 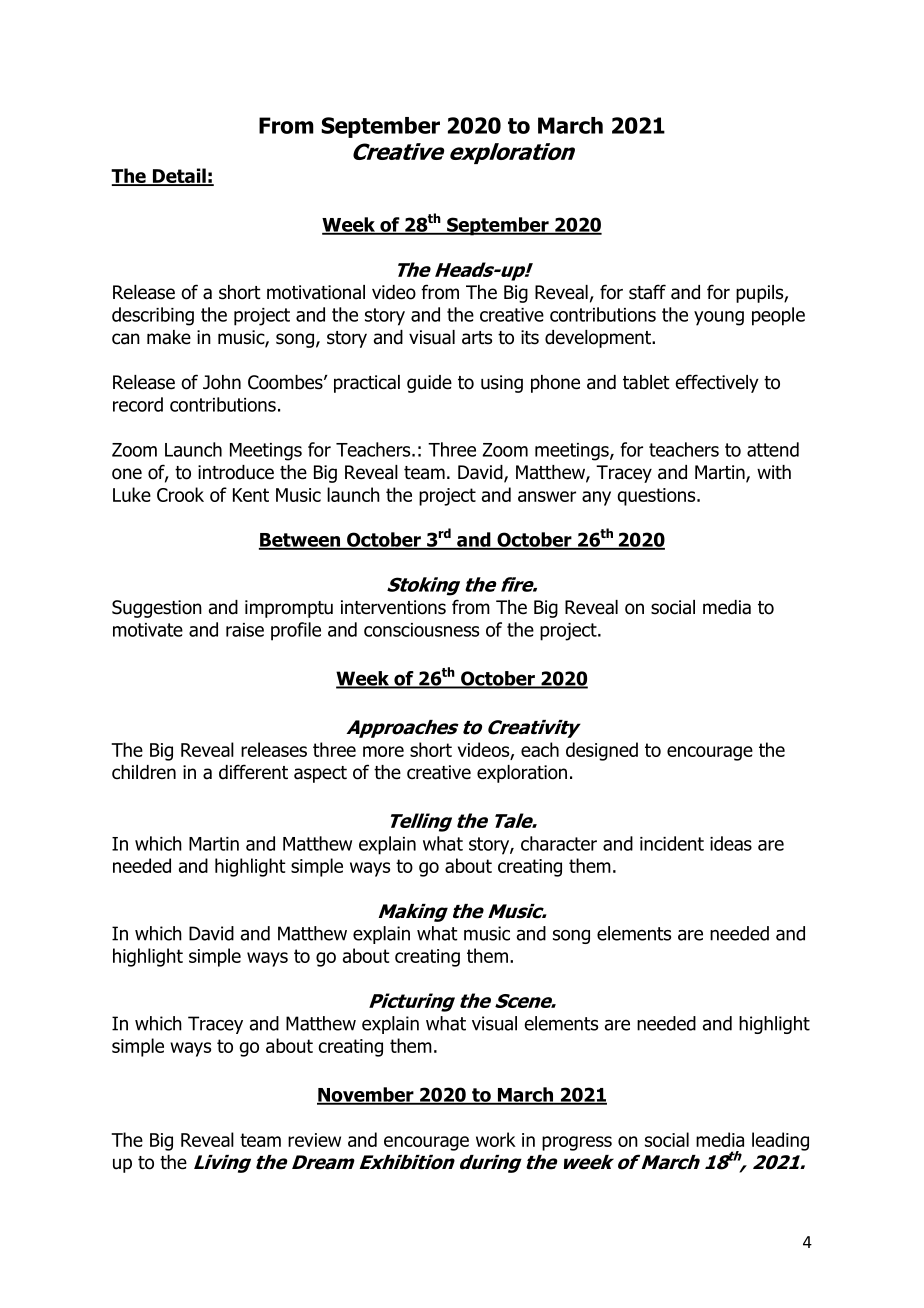 What do you see at coordinates (647, 292) in the document?
I see `staff` at bounding box center [647, 292].
